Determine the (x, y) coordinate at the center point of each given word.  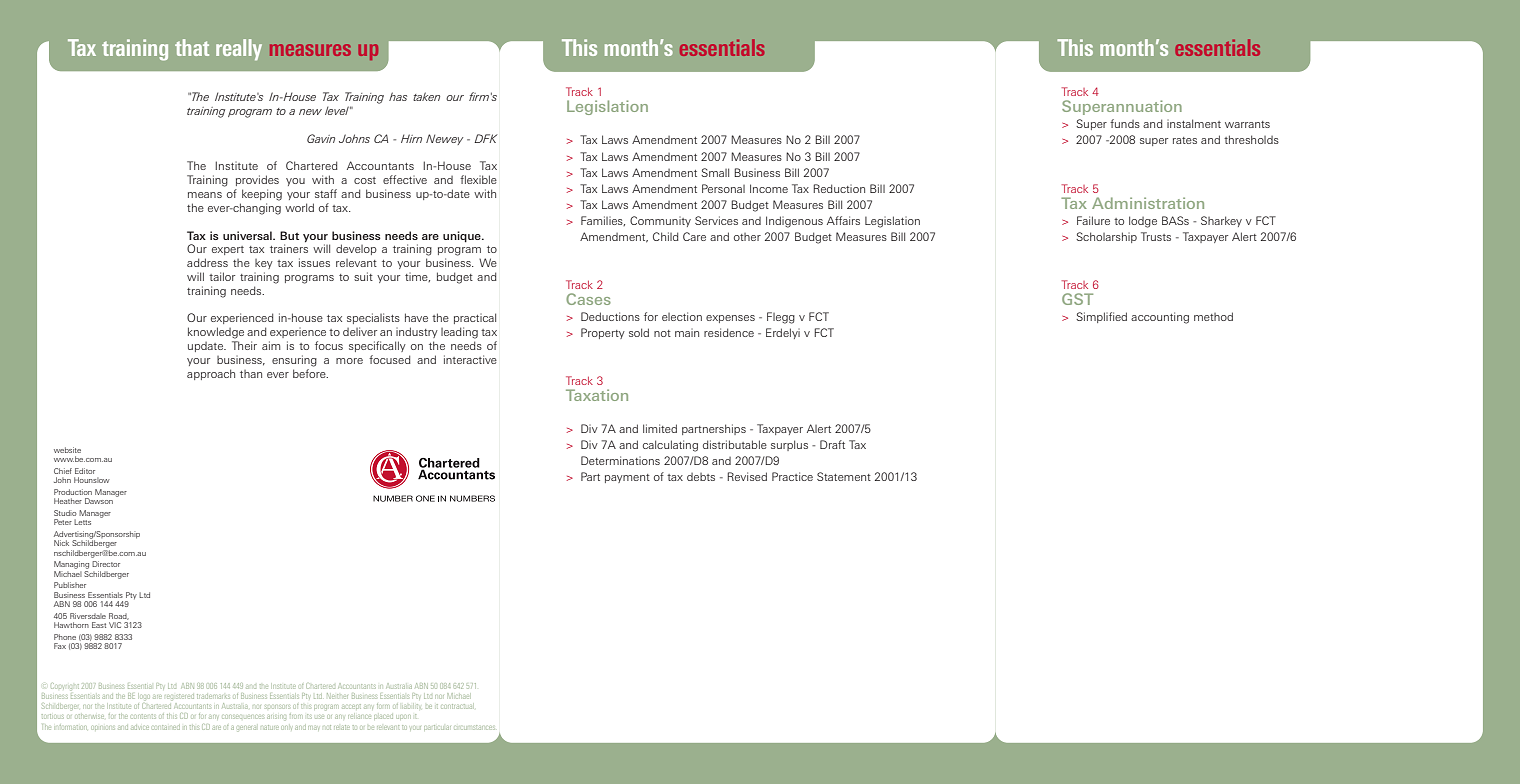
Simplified (1101, 317)
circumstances (474, 727)
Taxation (597, 395)
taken (426, 96)
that (192, 47)
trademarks (213, 696)
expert (228, 250)
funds (1125, 123)
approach (211, 374)
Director (106, 564)
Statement (844, 476)
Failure (1093, 220)
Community (660, 221)
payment (627, 478)
